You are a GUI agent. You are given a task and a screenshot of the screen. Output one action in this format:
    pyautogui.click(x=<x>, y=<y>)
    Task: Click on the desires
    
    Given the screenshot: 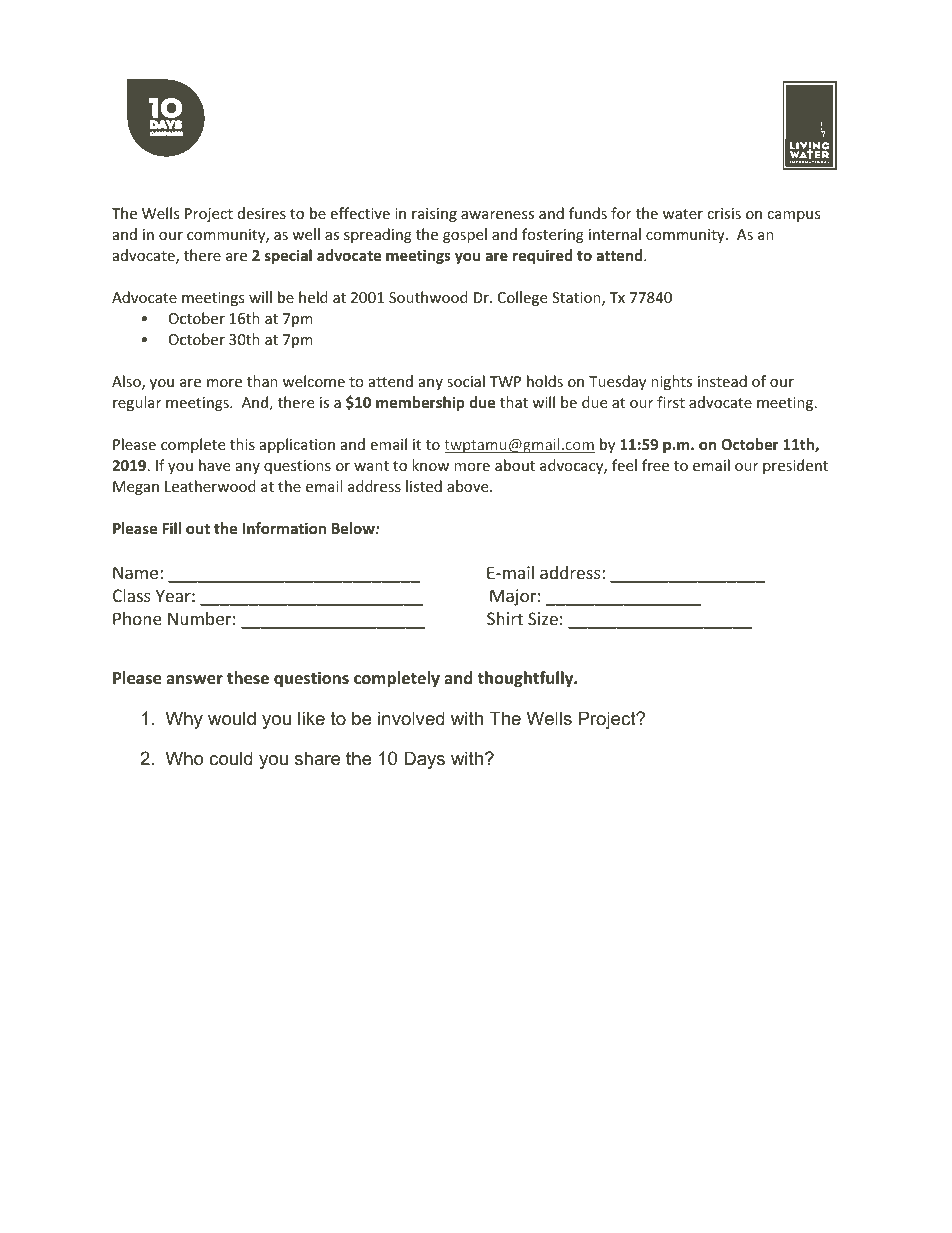 What is the action you would take?
    pyautogui.click(x=262, y=213)
